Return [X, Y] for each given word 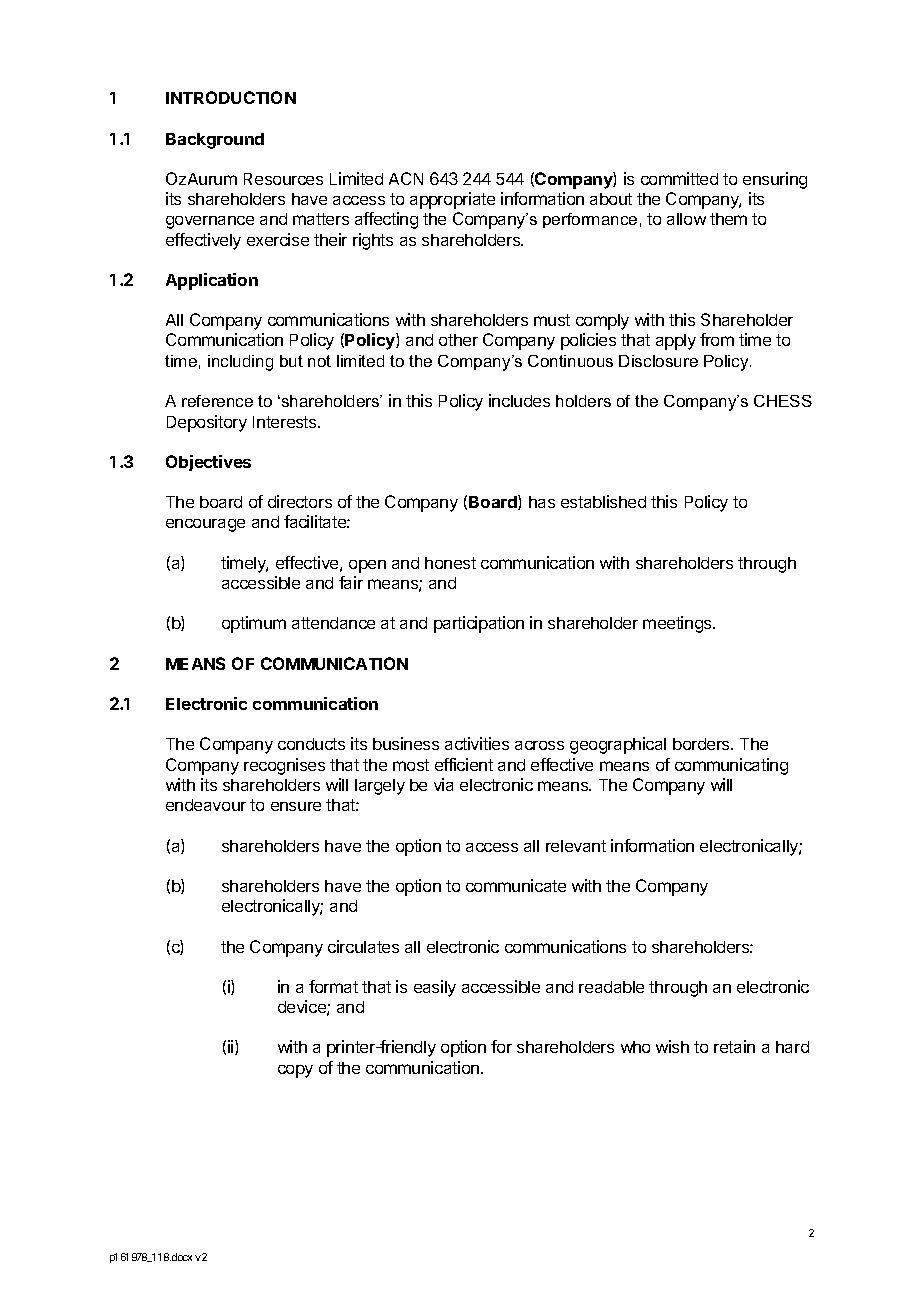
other [458, 340]
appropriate [452, 200]
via [443, 784]
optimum [254, 624]
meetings [678, 624]
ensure [296, 806]
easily [435, 988]
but [291, 361]
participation [479, 624]
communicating [731, 766]
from [717, 339]
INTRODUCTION [231, 97]
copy [295, 1071]
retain [734, 1046]
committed [679, 178]
